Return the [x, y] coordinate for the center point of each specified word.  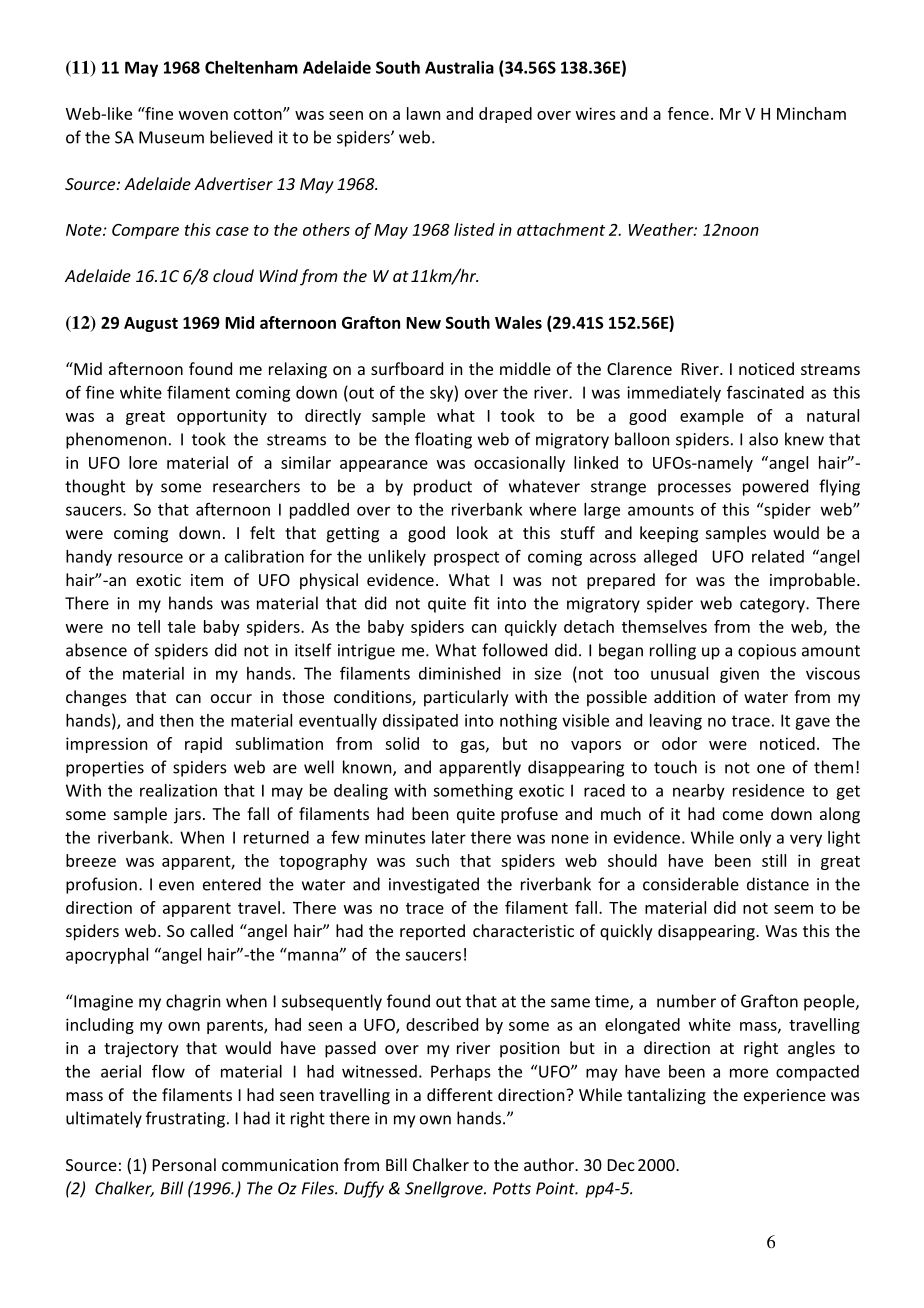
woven [203, 115]
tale [182, 626]
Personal [184, 1164]
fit [481, 603]
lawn [423, 113]
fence [688, 113]
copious [767, 652]
